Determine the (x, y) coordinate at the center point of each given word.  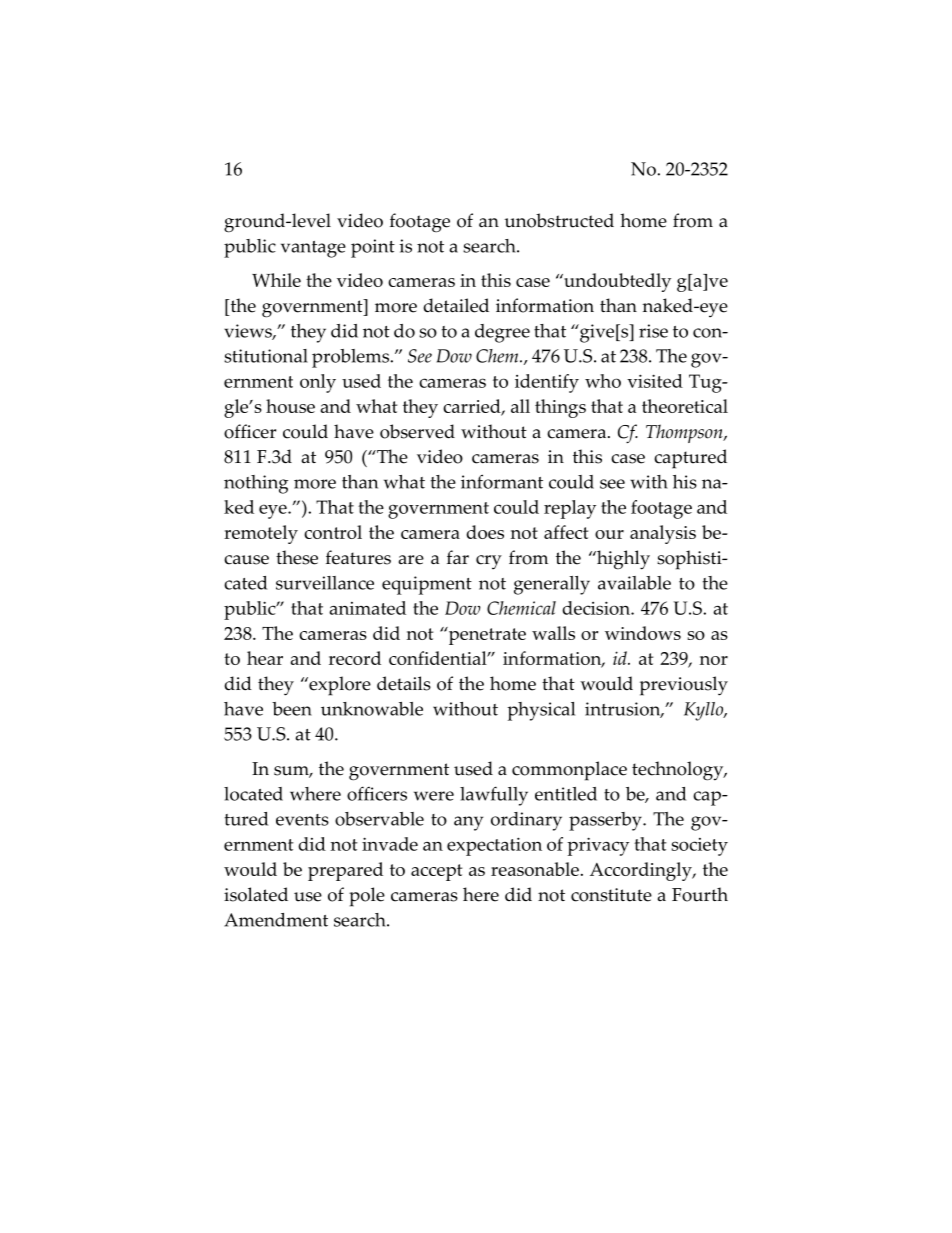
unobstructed (559, 220)
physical (541, 711)
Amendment (276, 920)
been (292, 709)
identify (547, 383)
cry (489, 562)
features (358, 557)
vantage (313, 249)
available (634, 583)
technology (679, 771)
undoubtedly (616, 282)
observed (417, 431)
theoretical (685, 406)
